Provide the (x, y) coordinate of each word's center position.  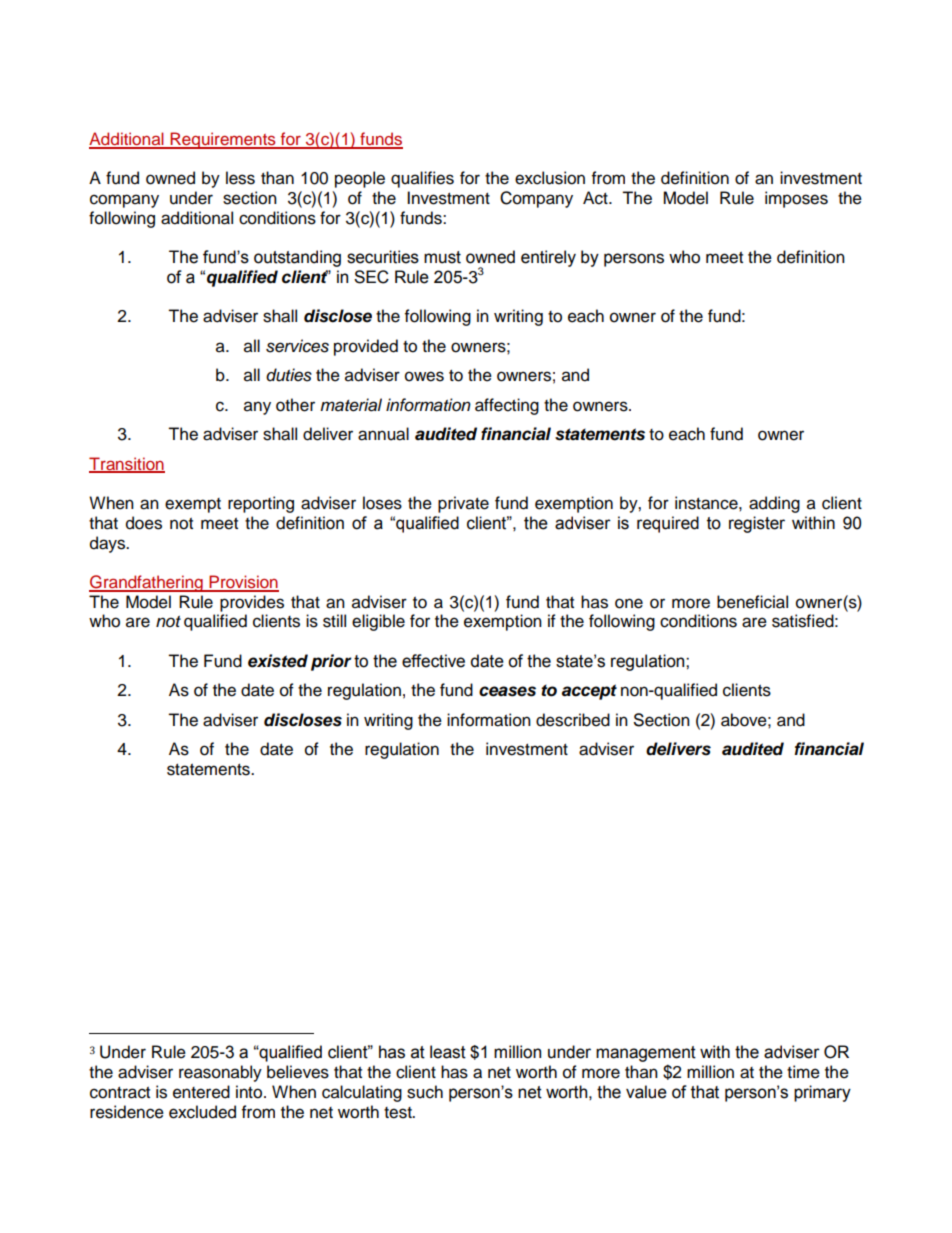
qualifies (422, 179)
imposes (796, 199)
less (240, 178)
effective (433, 661)
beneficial (752, 602)
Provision (243, 583)
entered (201, 1092)
